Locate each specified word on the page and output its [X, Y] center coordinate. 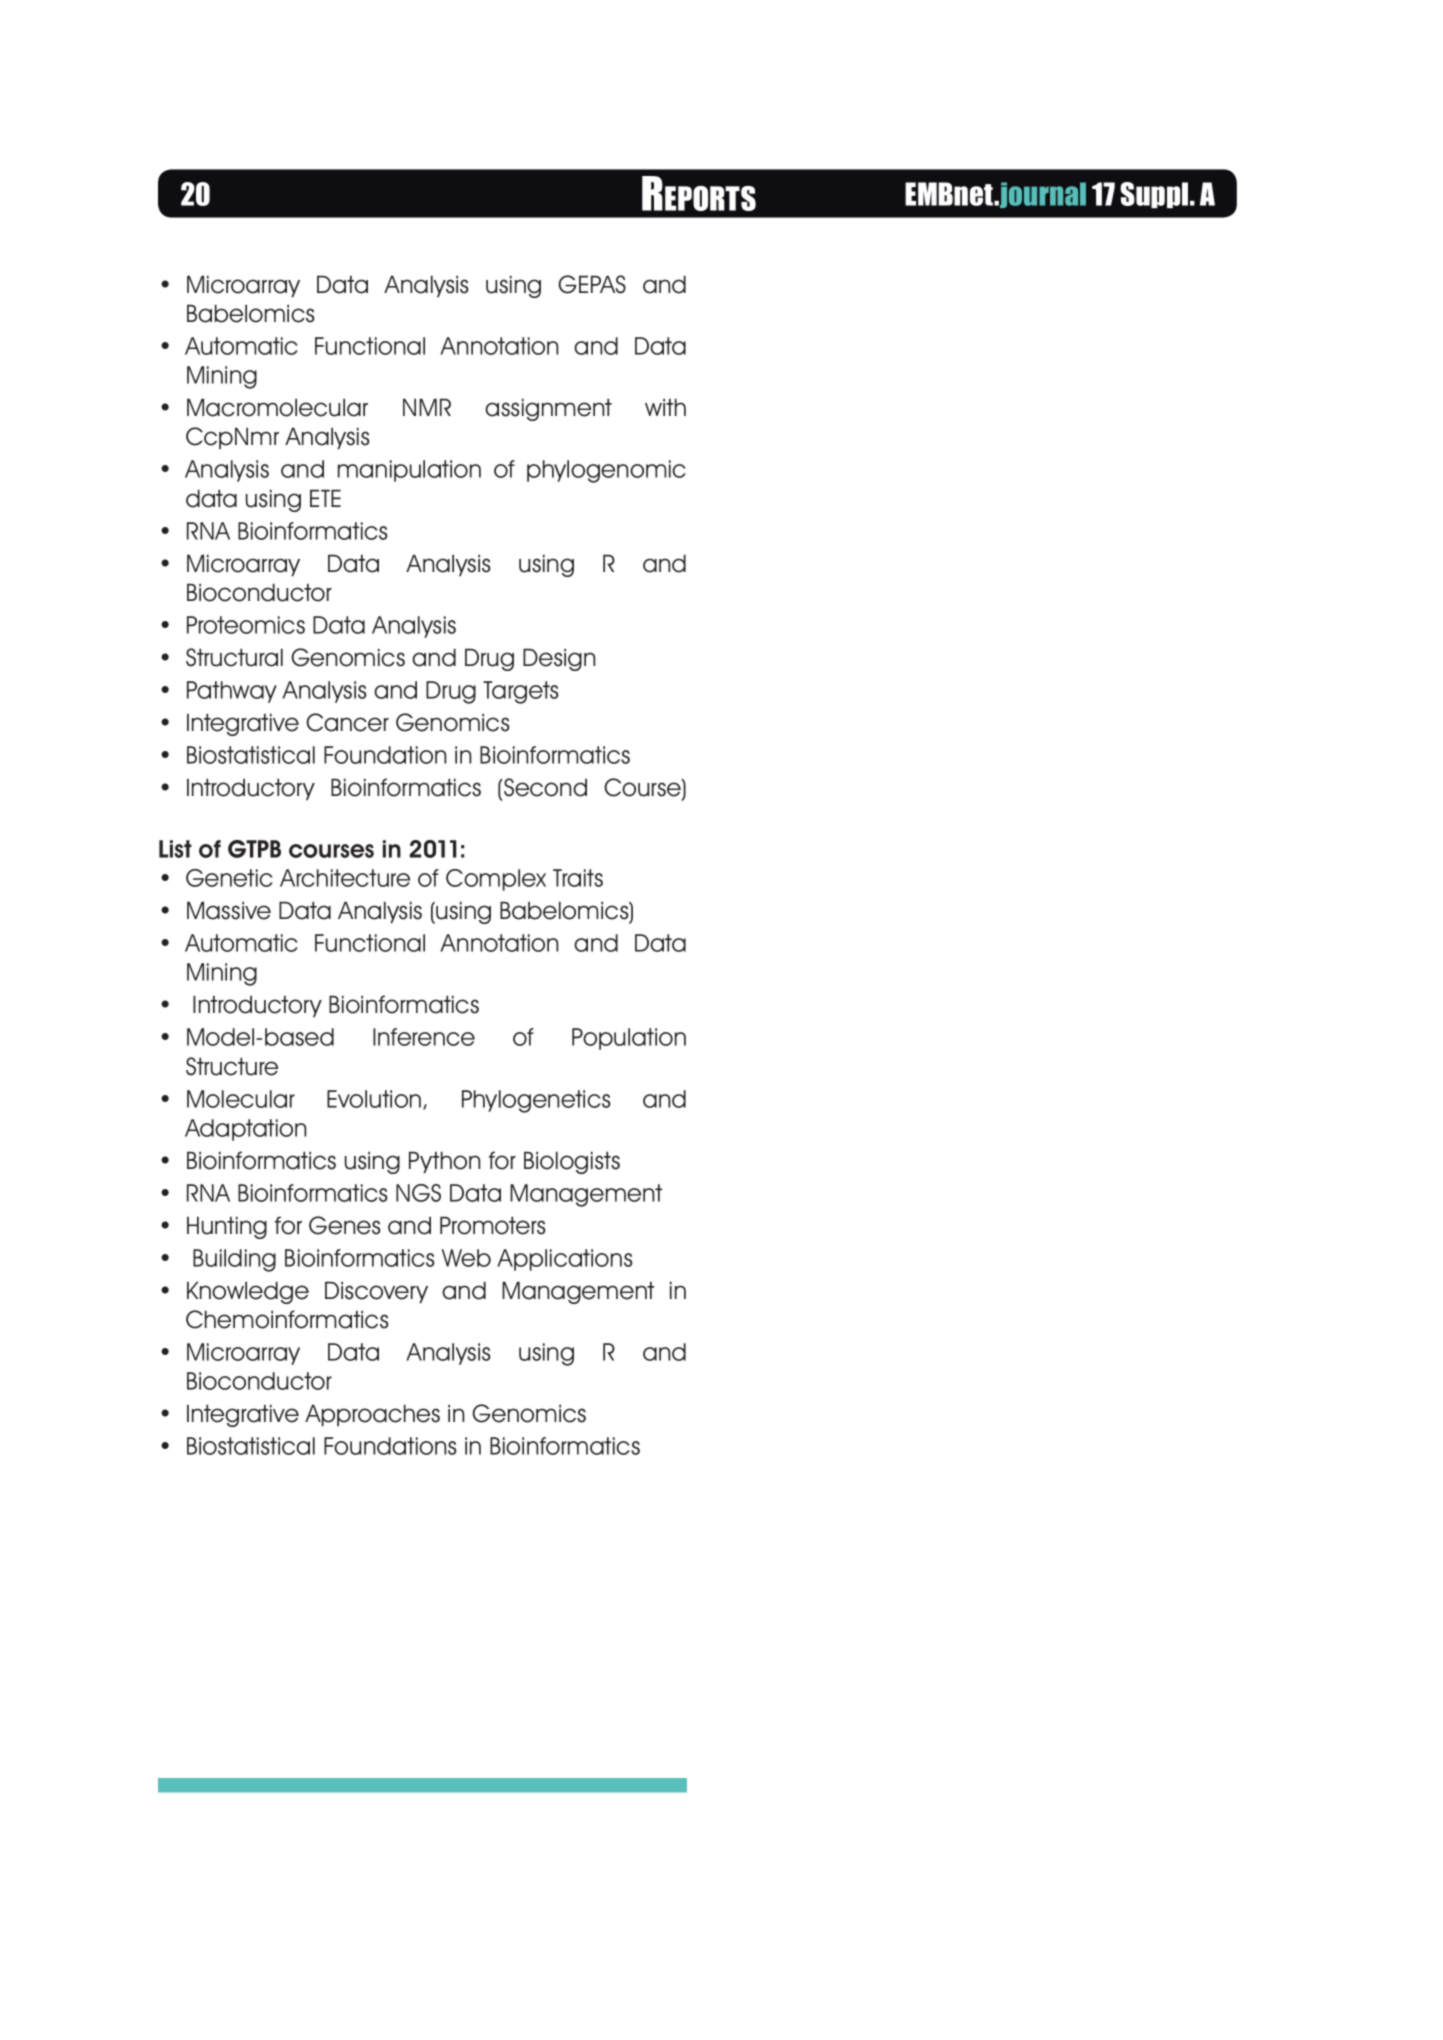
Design [559, 659]
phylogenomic [606, 471]
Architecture [345, 878]
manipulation [409, 471]
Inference [424, 1037]
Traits [578, 878]
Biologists [572, 1162]
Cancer [347, 722]
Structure [232, 1066]
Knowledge [248, 1292]
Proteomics [246, 625]
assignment [548, 409]
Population [629, 1039]
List [175, 849]
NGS [418, 1193]
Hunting [227, 1227]
